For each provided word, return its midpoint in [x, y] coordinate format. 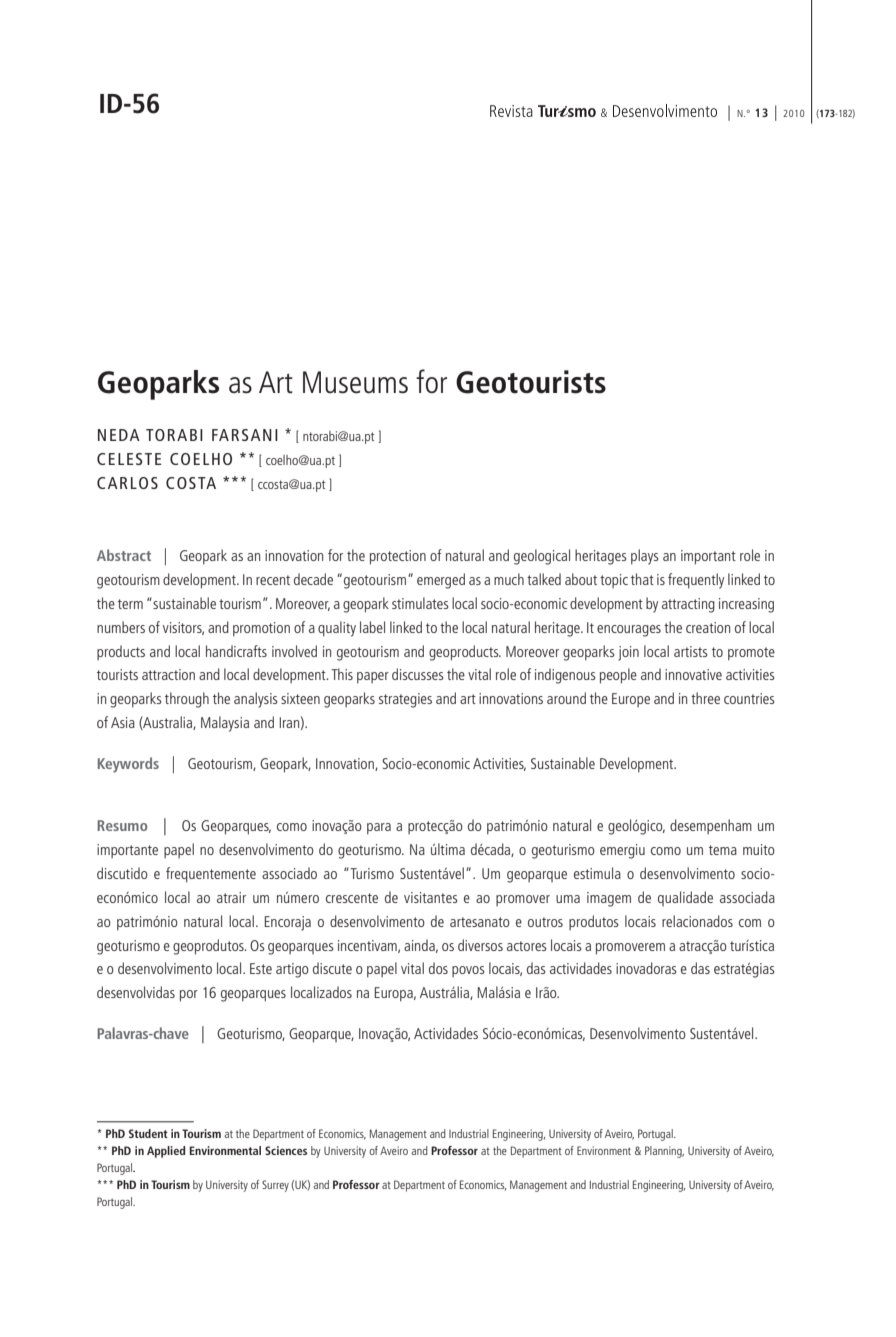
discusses [418, 674]
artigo [292, 970]
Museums [355, 382]
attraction [168, 674]
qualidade [685, 898]
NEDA [119, 435]
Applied [166, 1152]
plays [645, 557]
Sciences [286, 1150]
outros [545, 922]
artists [691, 651]
